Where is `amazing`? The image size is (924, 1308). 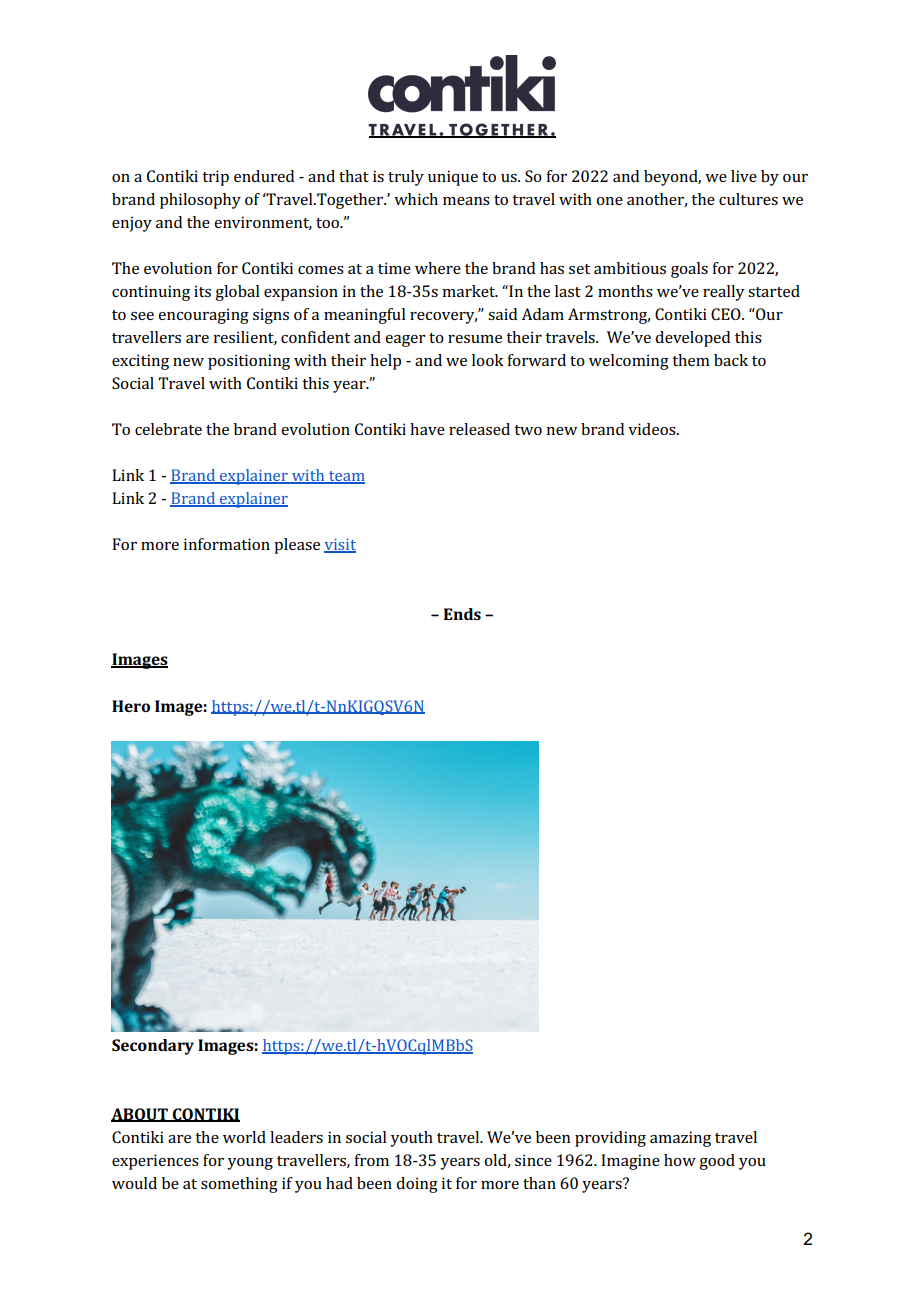 amazing is located at coordinates (680, 1139).
